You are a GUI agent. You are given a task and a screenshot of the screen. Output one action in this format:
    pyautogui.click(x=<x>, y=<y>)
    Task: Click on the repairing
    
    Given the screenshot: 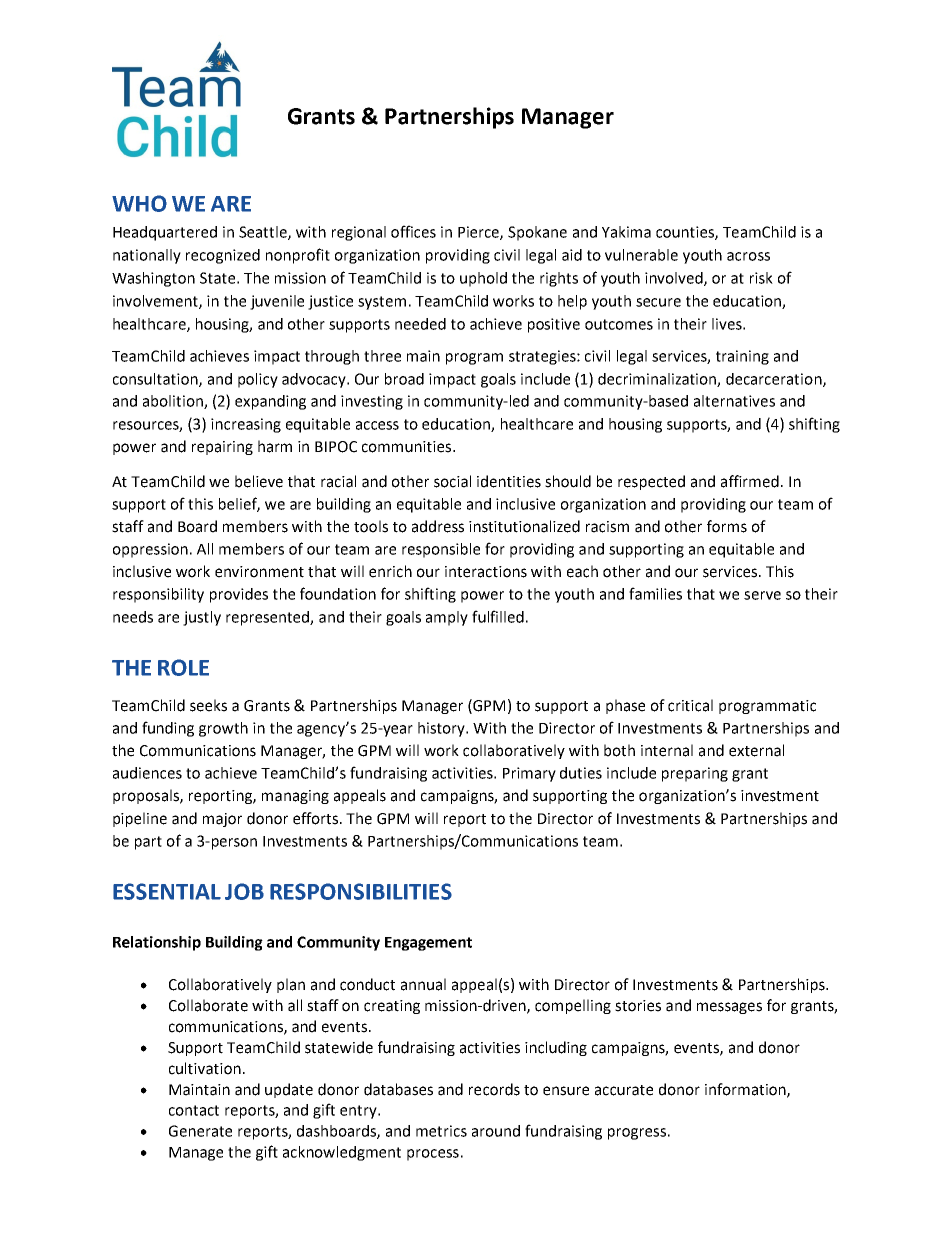 What is the action you would take?
    pyautogui.click(x=222, y=448)
